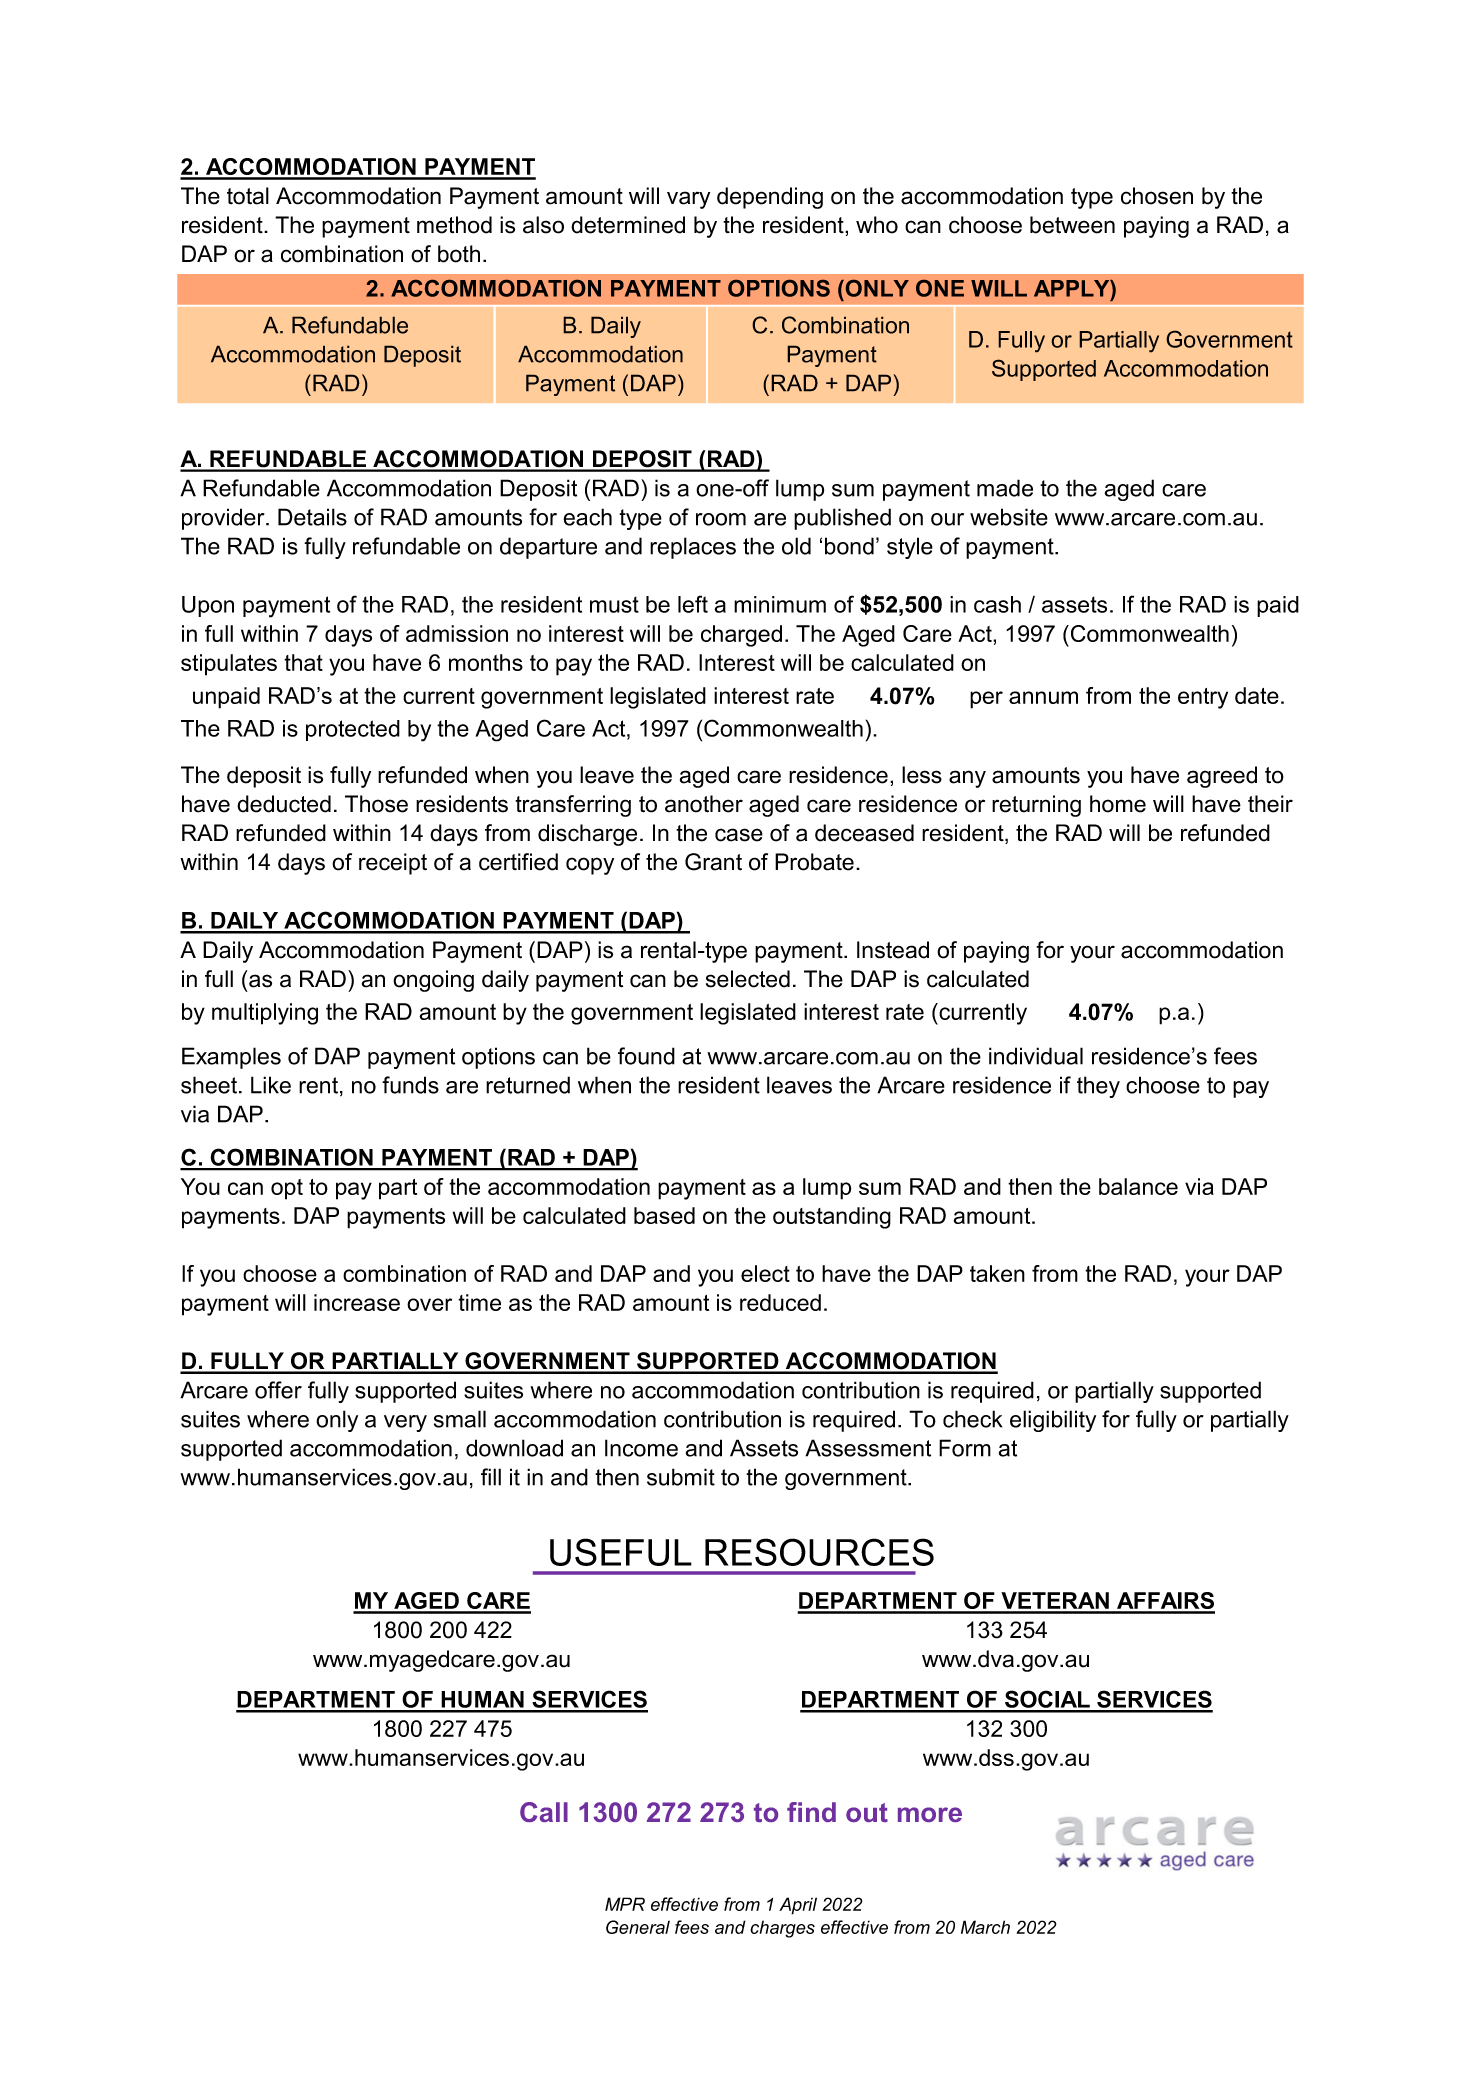  Describe the element at coordinates (357, 1302) in the image. I see `increase` at that location.
